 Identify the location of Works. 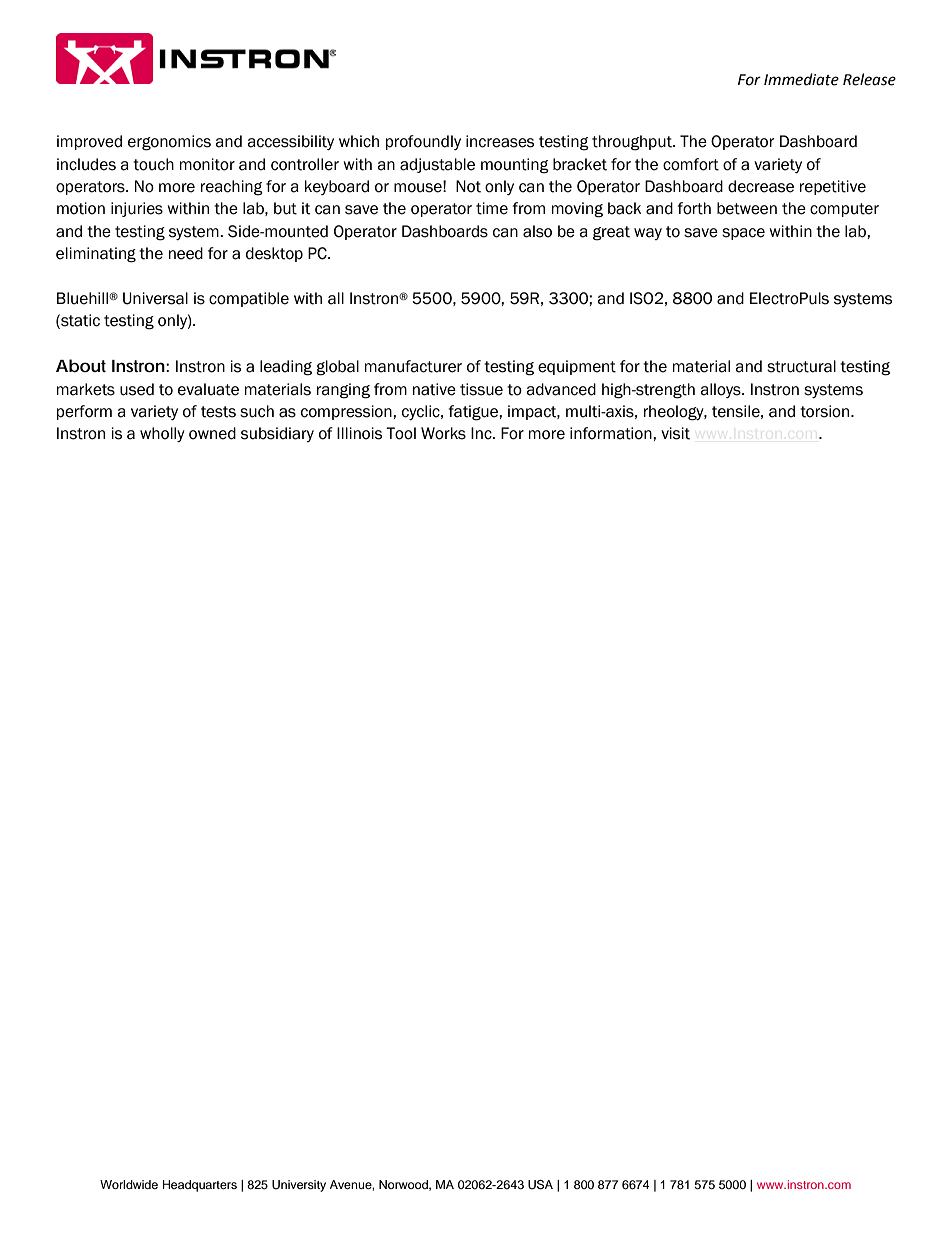
(443, 433).
